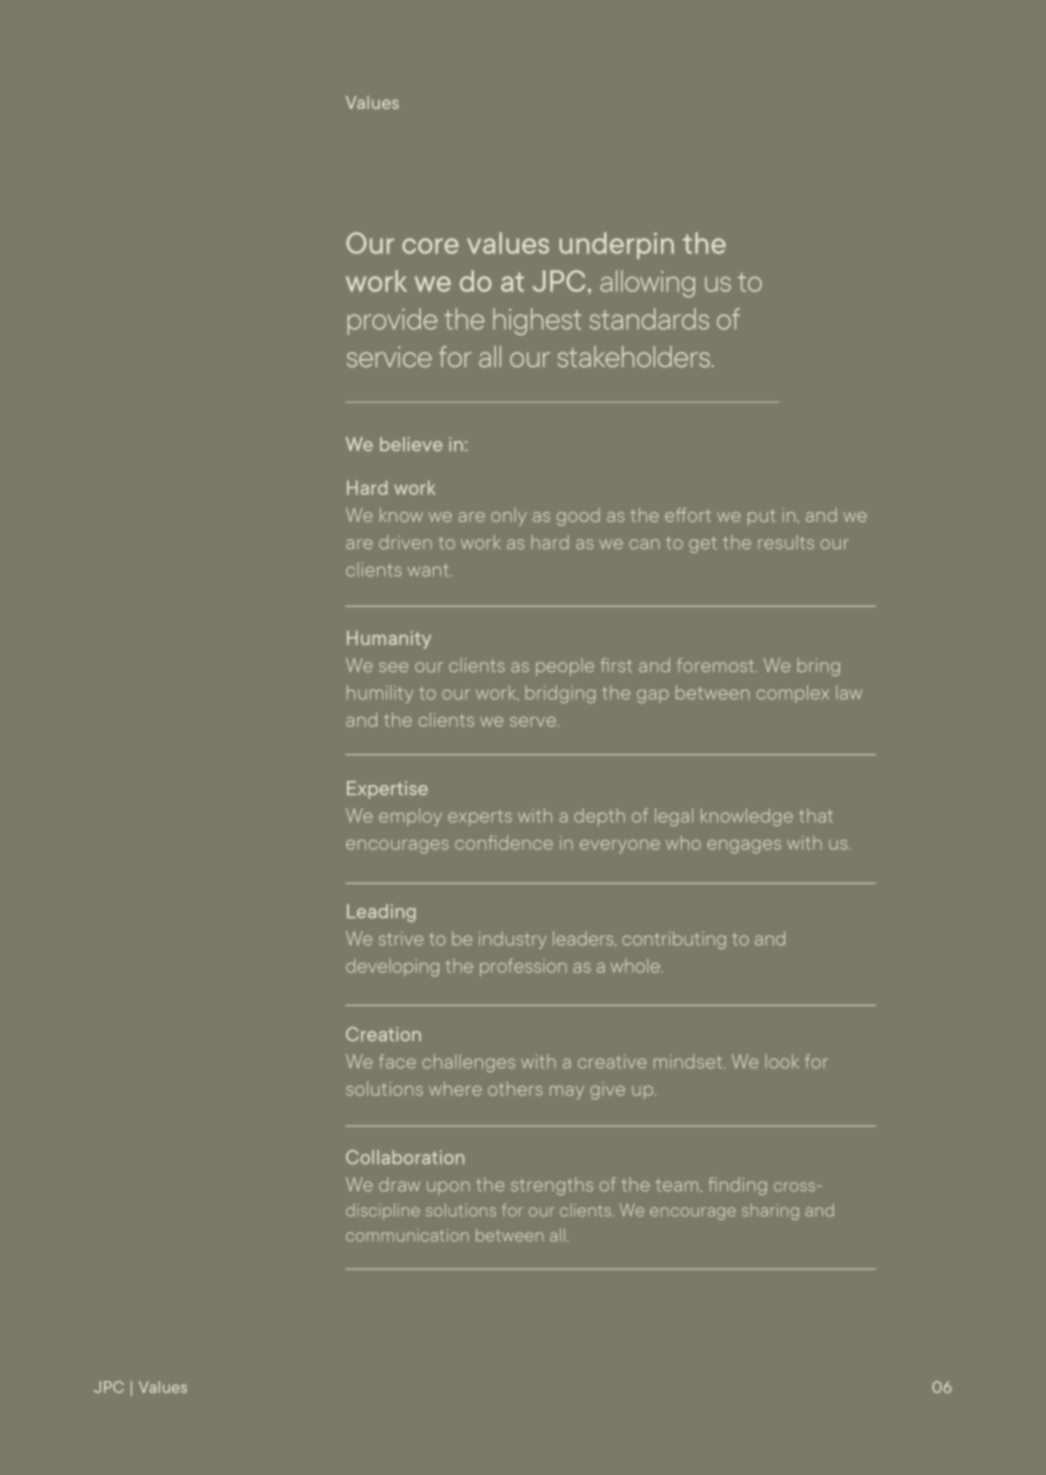 The width and height of the document is (1046, 1475). I want to click on allowing, so click(648, 284).
